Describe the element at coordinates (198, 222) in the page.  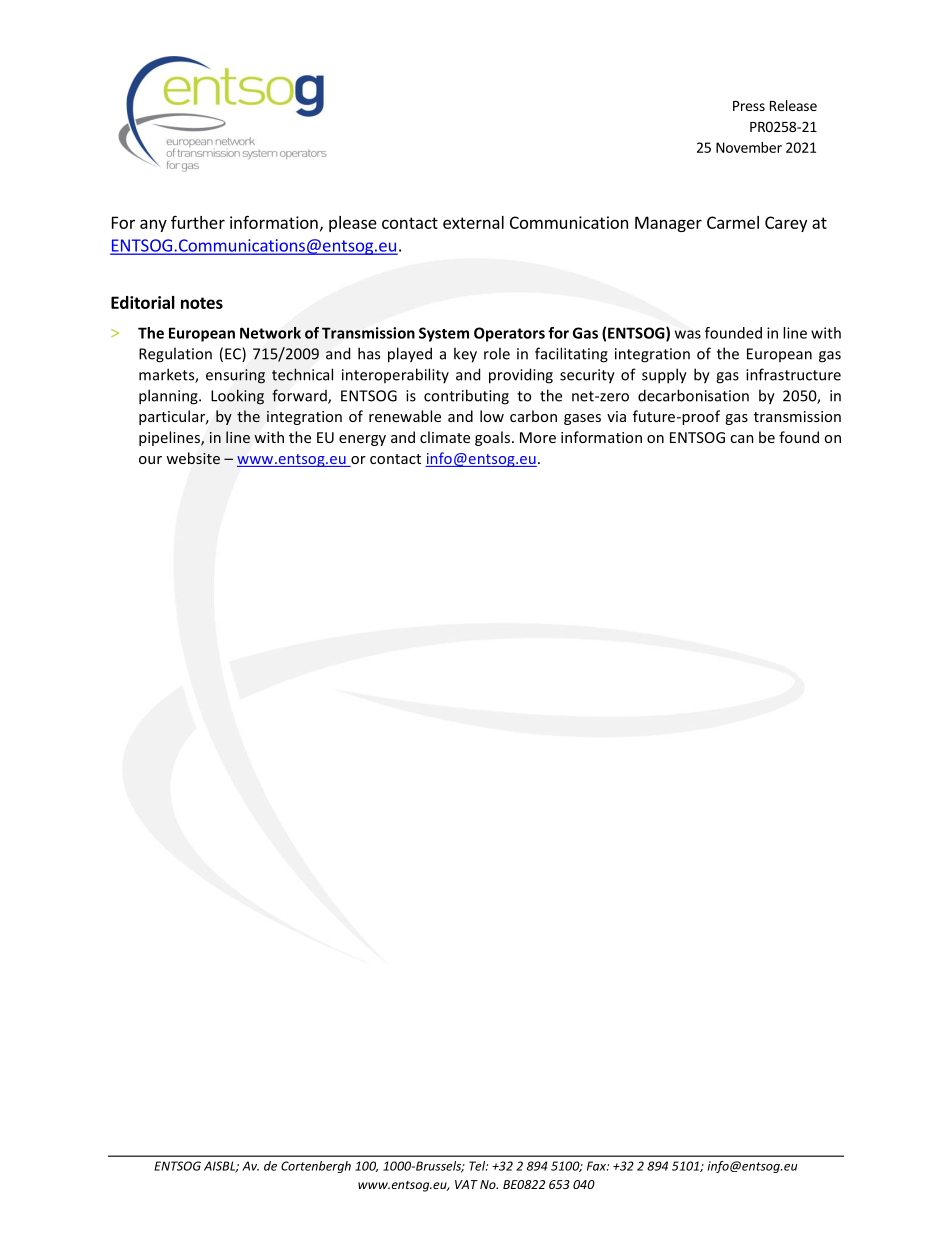
I see `further` at that location.
